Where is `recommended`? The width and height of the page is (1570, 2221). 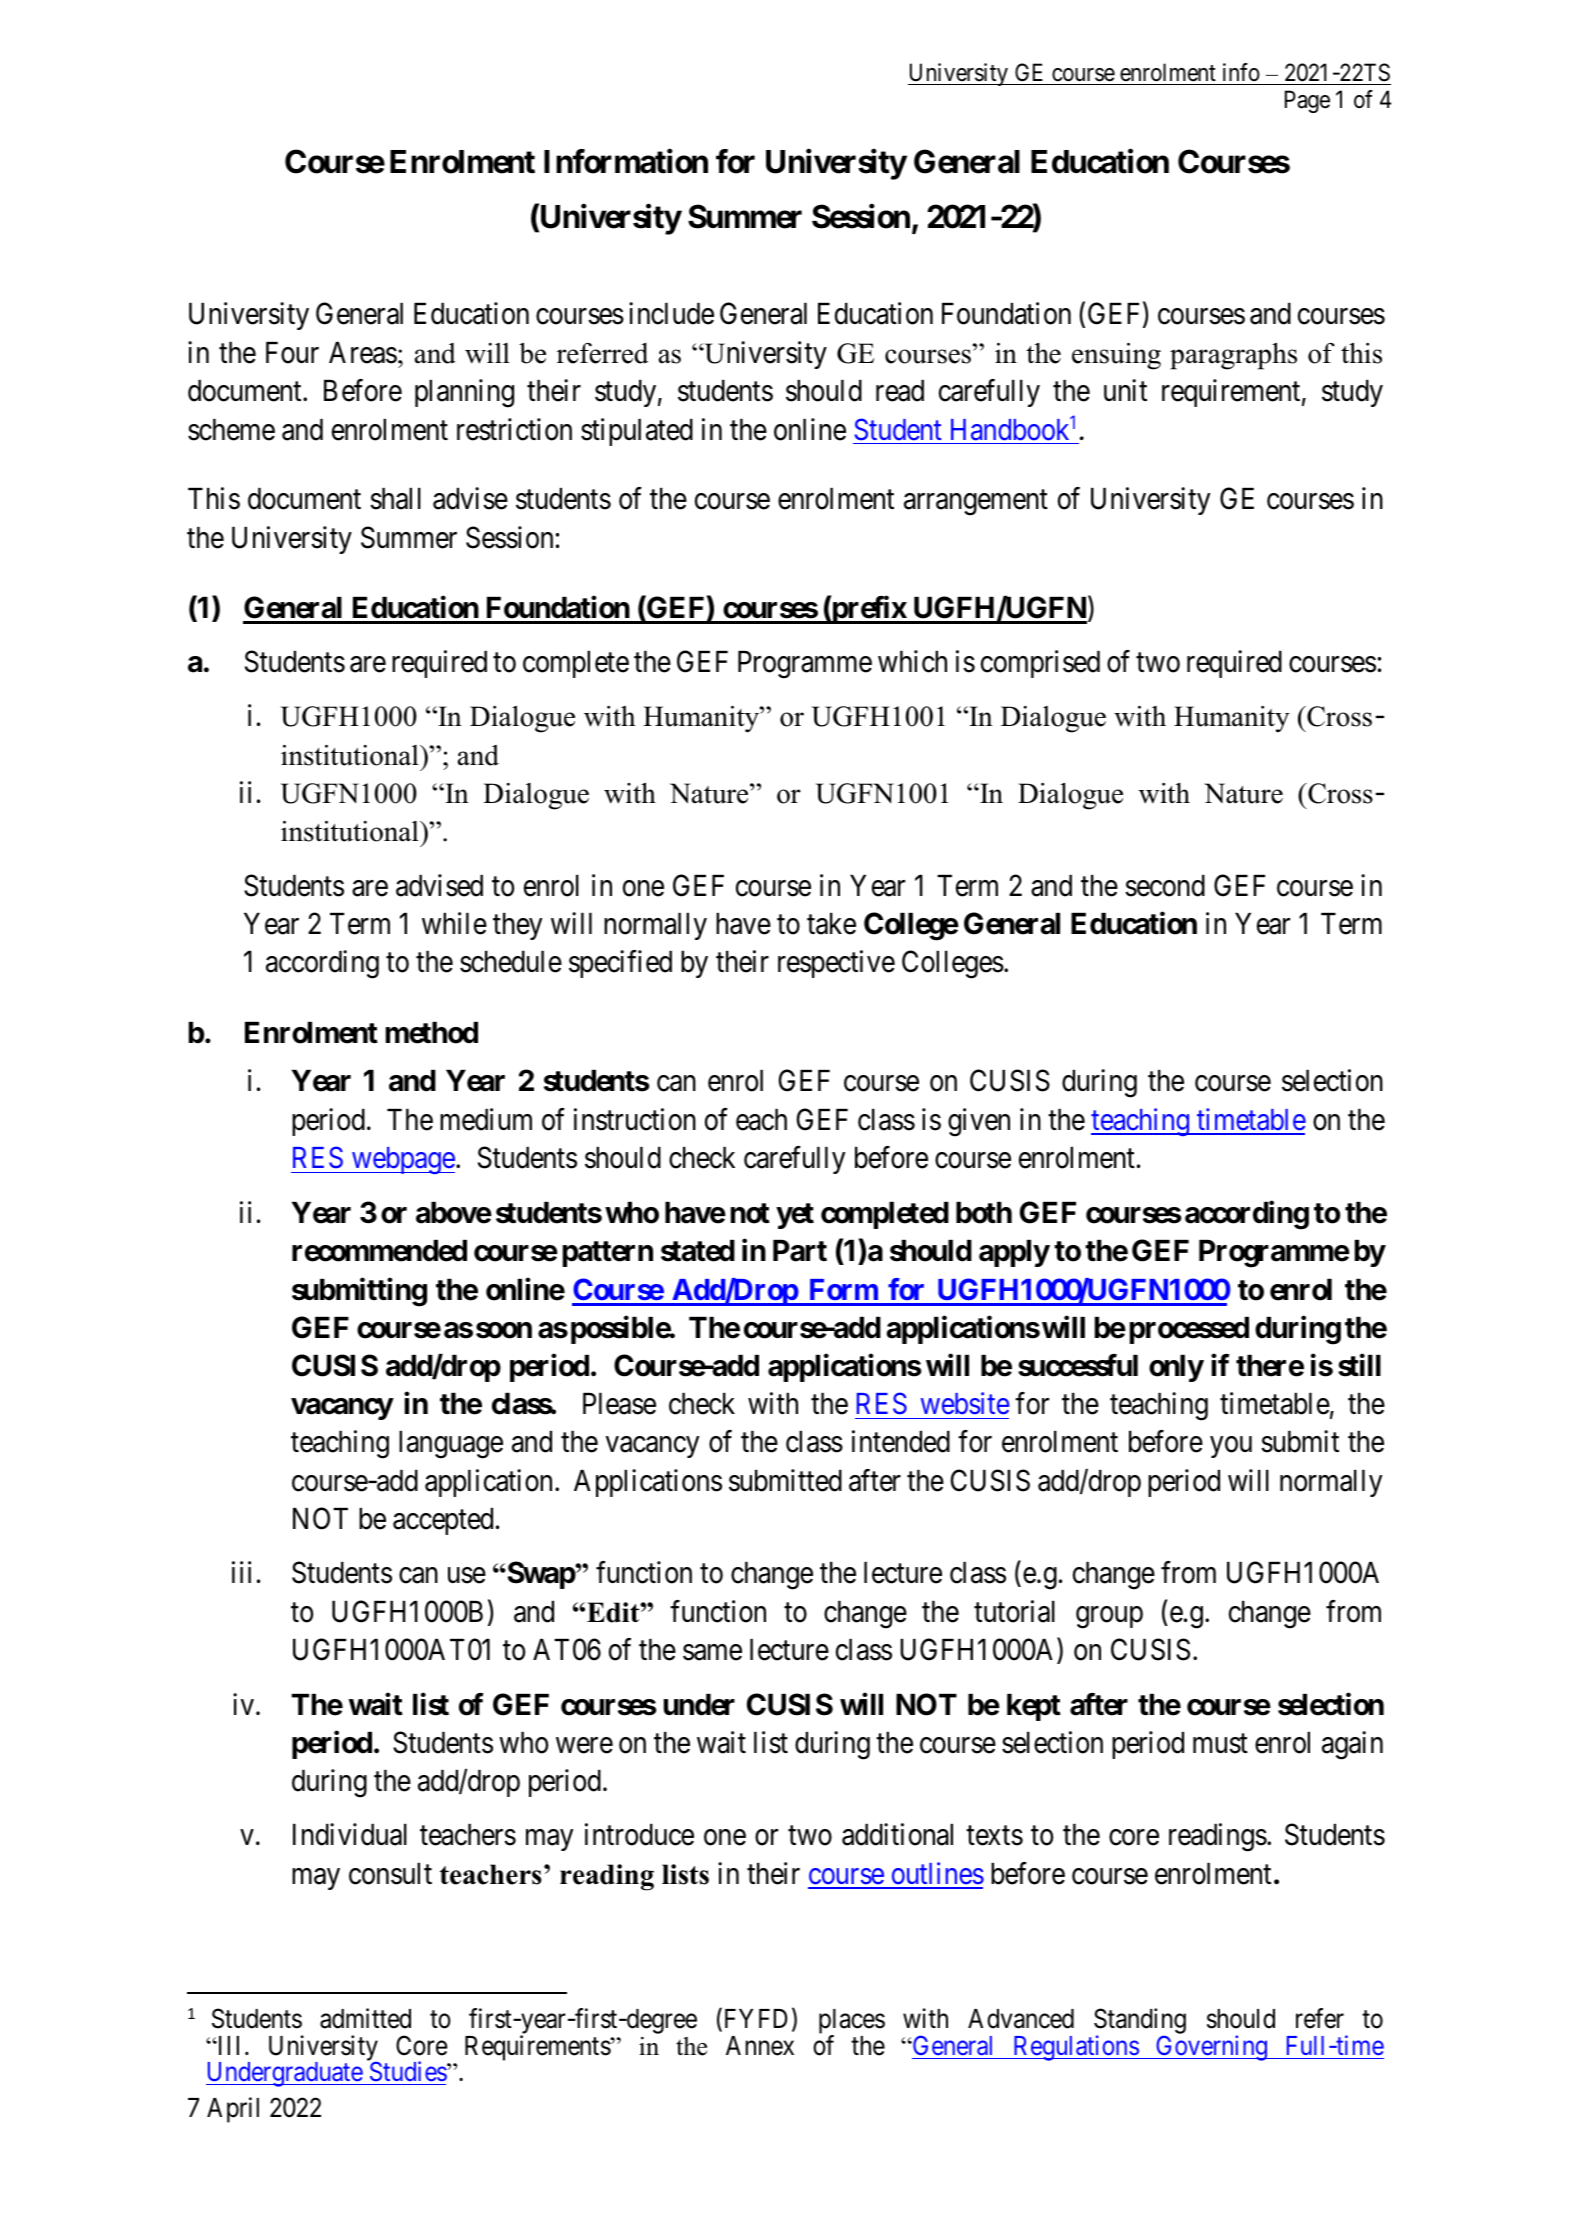 recommended is located at coordinates (379, 1251).
